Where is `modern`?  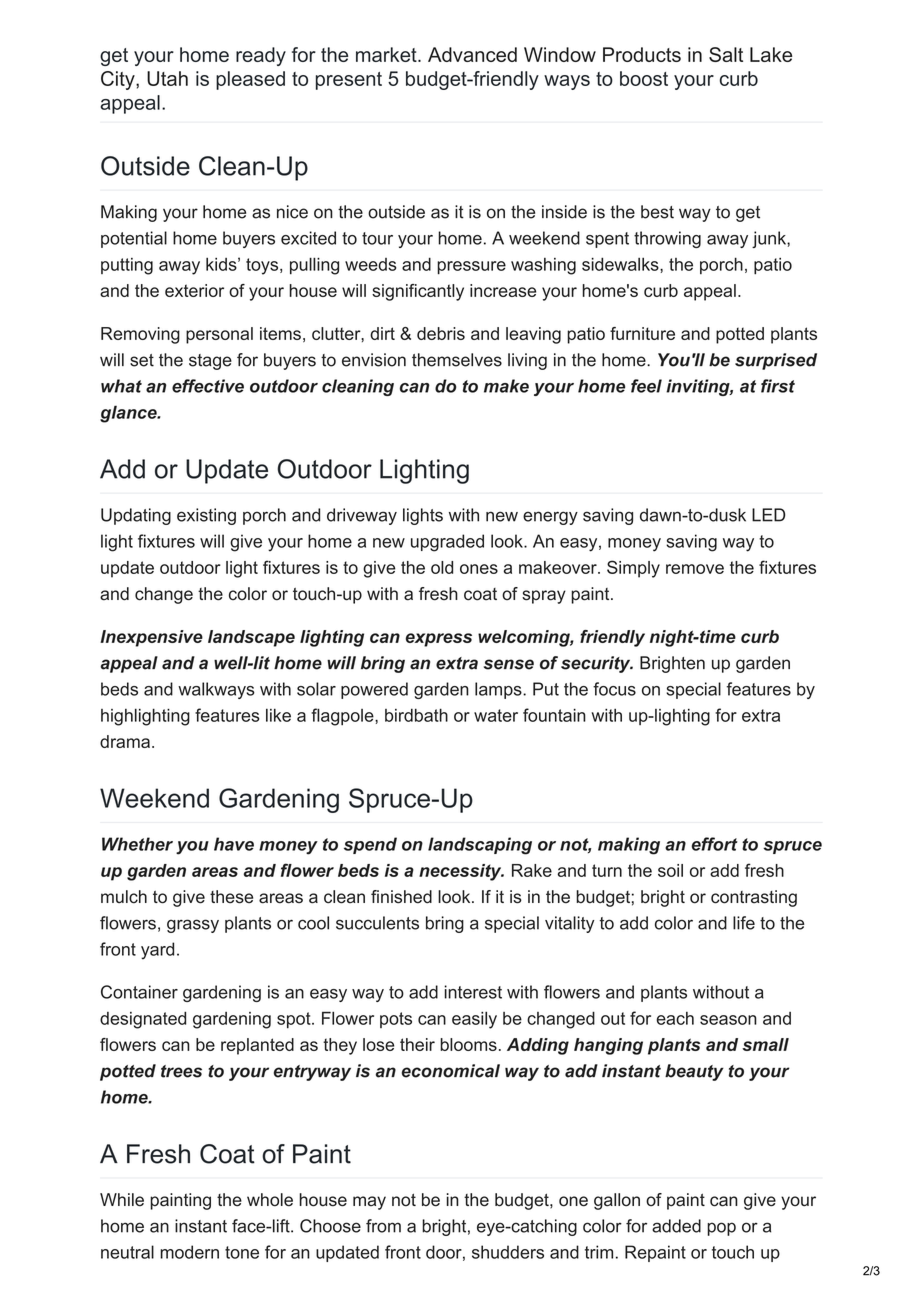
modern is located at coordinates (189, 1252).
